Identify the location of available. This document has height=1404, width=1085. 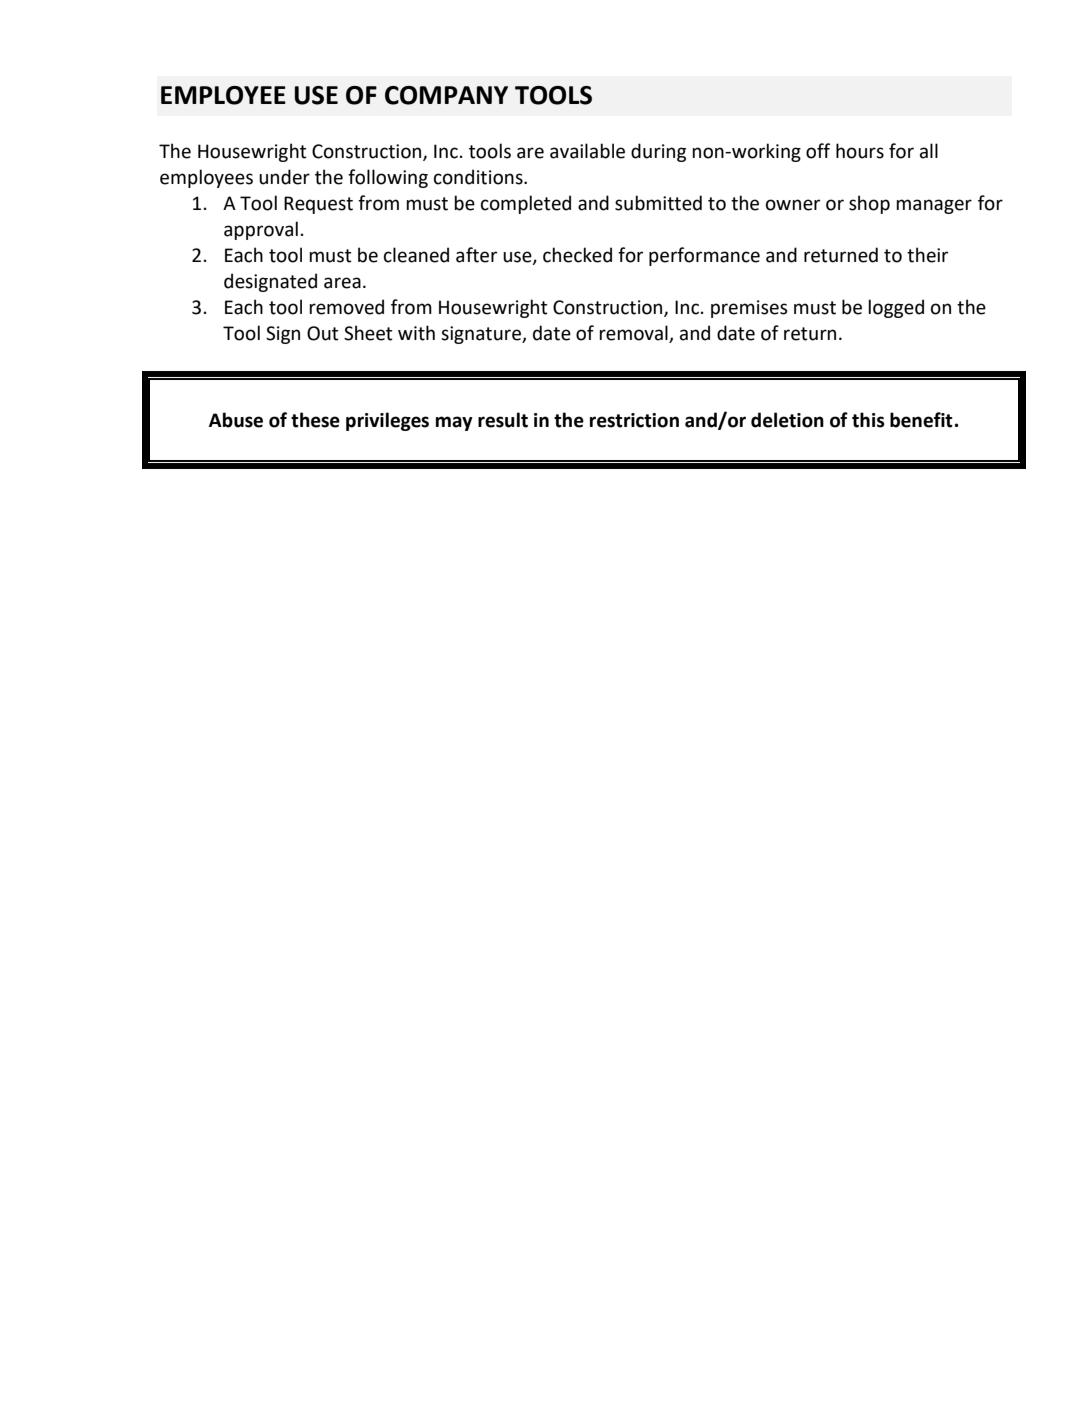
(587, 151).
